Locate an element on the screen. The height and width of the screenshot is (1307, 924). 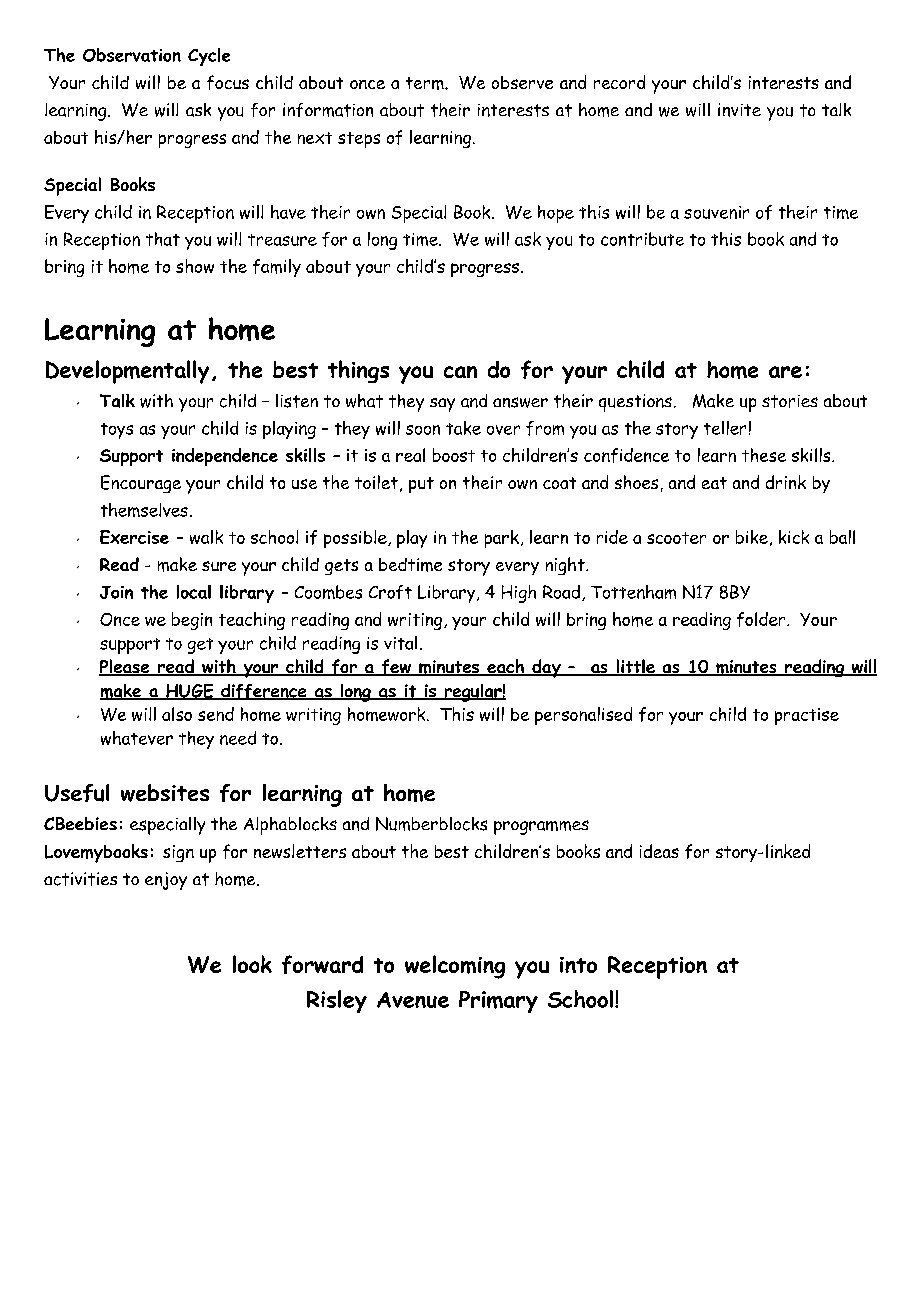
into is located at coordinates (578, 965).
